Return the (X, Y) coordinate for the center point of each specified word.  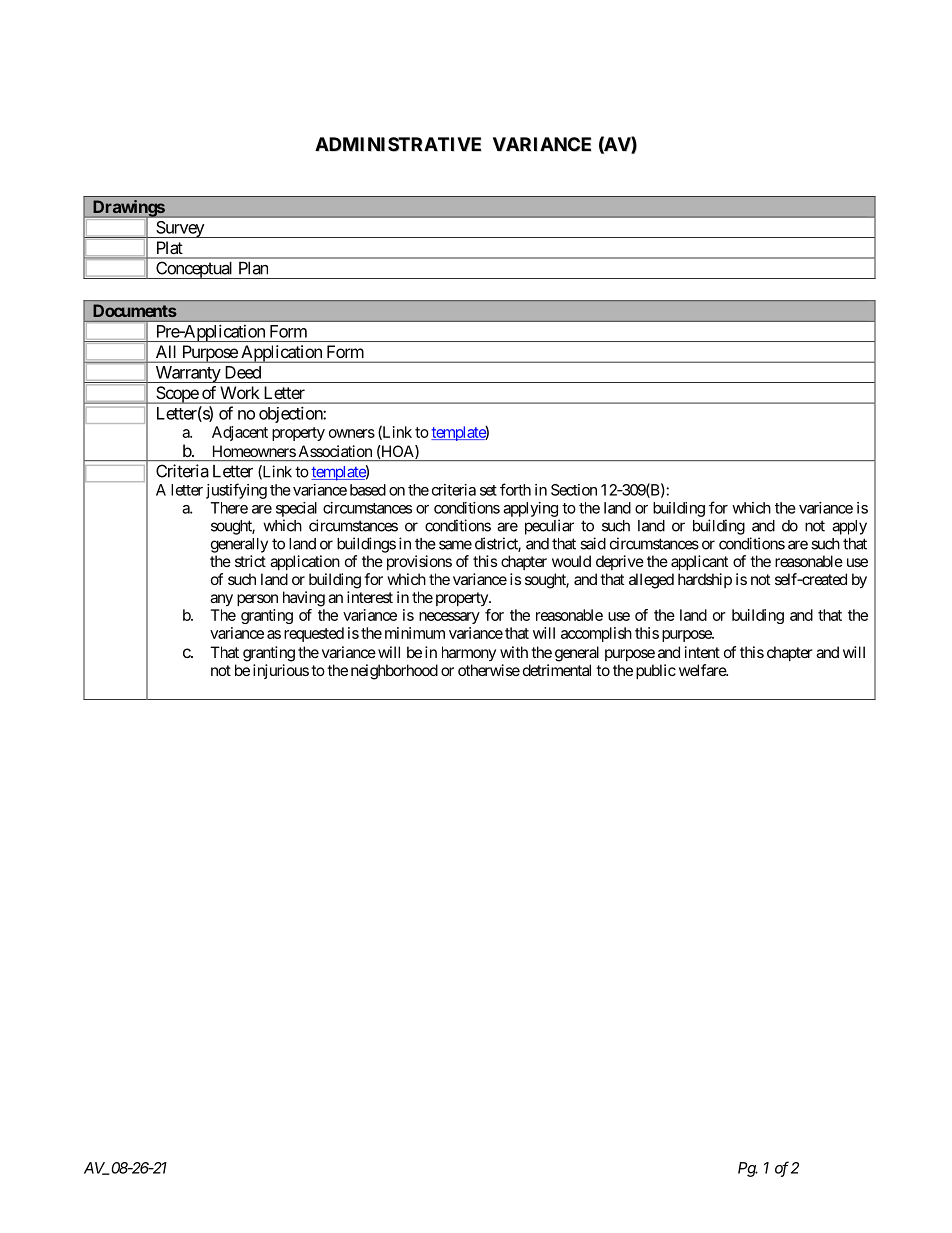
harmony (469, 653)
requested (314, 634)
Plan (253, 268)
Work (240, 392)
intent (702, 652)
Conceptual (194, 270)
